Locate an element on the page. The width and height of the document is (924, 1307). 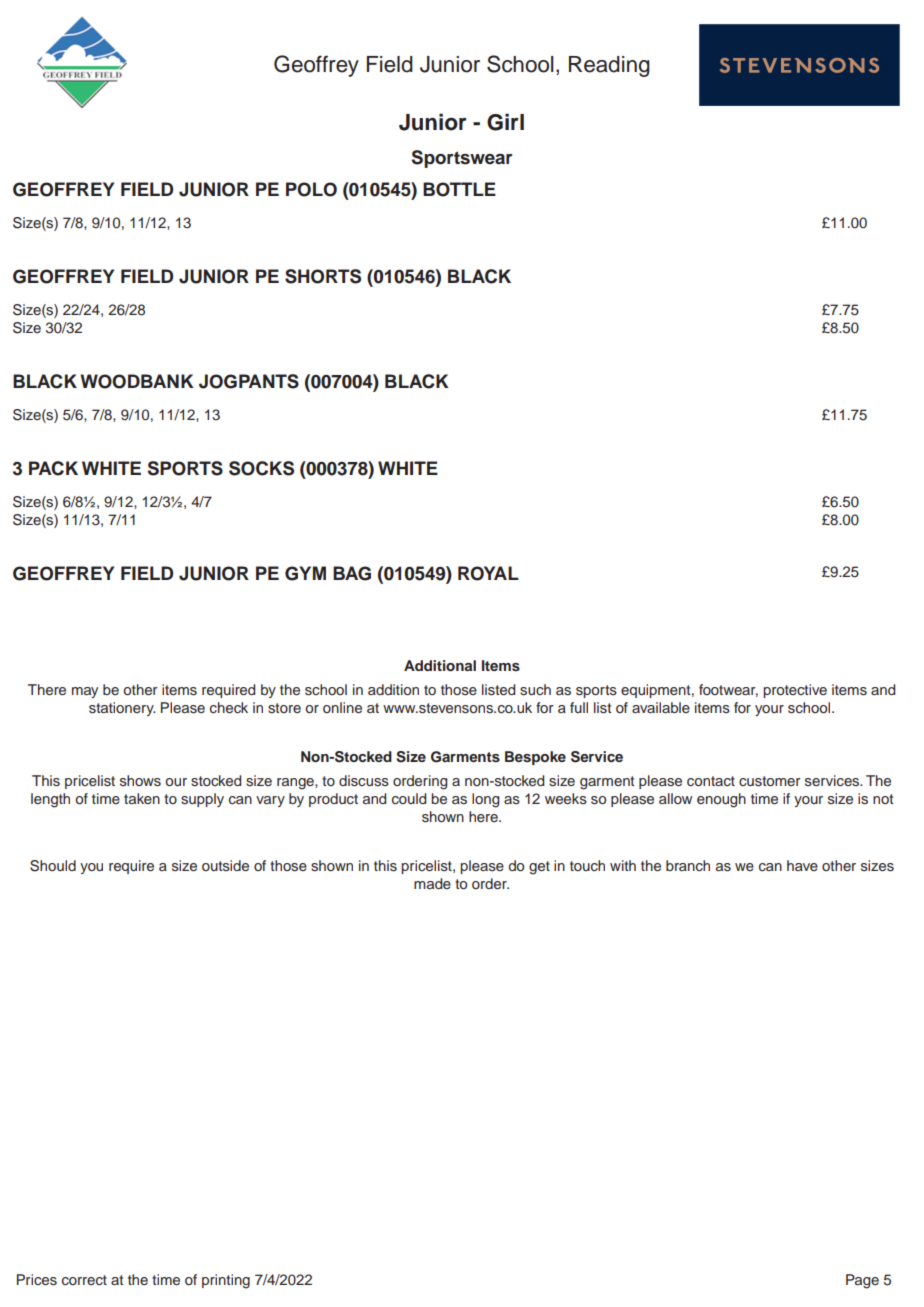
ROYAL is located at coordinates (488, 573).
